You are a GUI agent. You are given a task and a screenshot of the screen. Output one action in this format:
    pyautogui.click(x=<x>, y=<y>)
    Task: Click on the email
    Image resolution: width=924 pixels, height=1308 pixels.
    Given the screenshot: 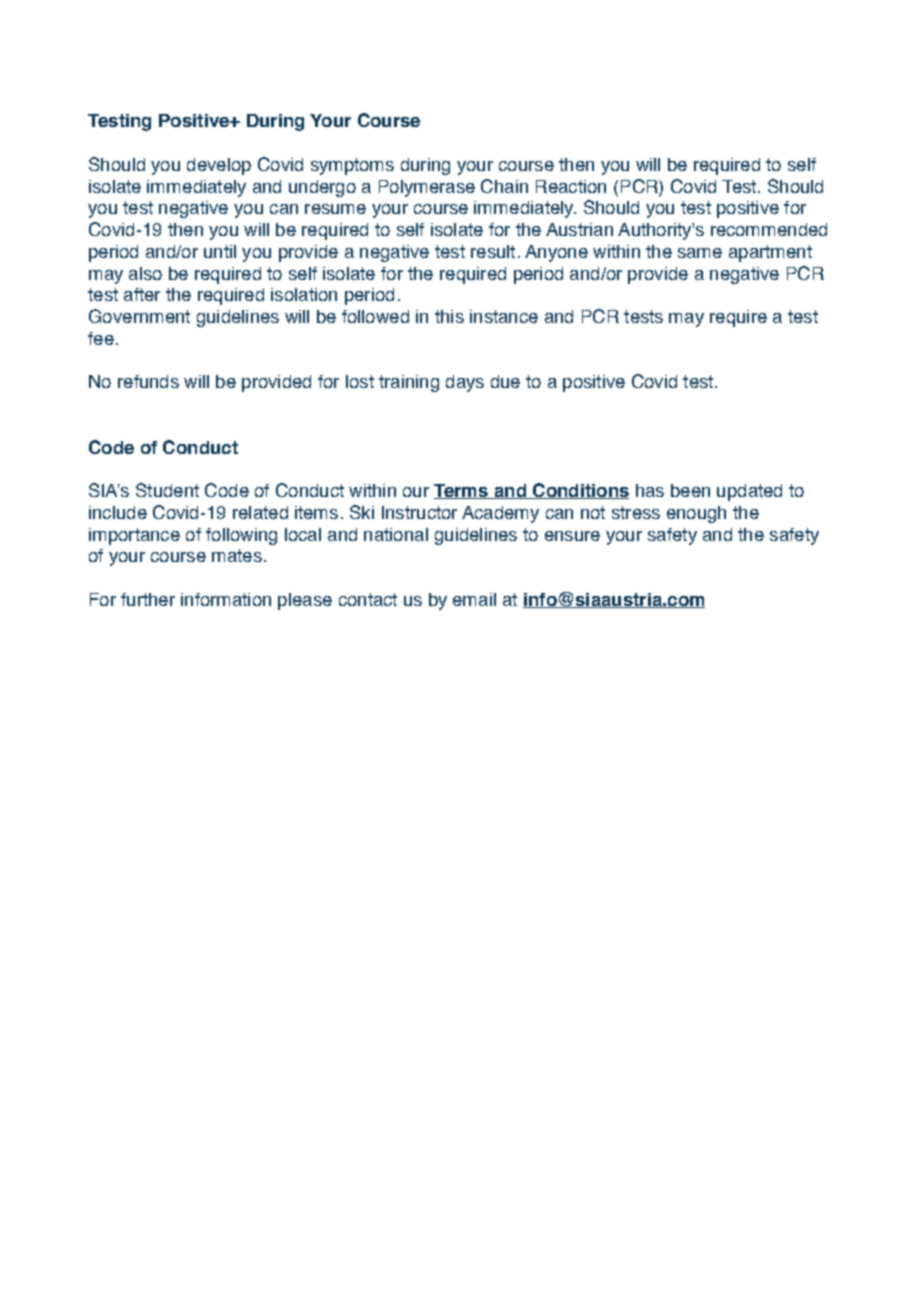 What is the action you would take?
    pyautogui.click(x=474, y=599)
